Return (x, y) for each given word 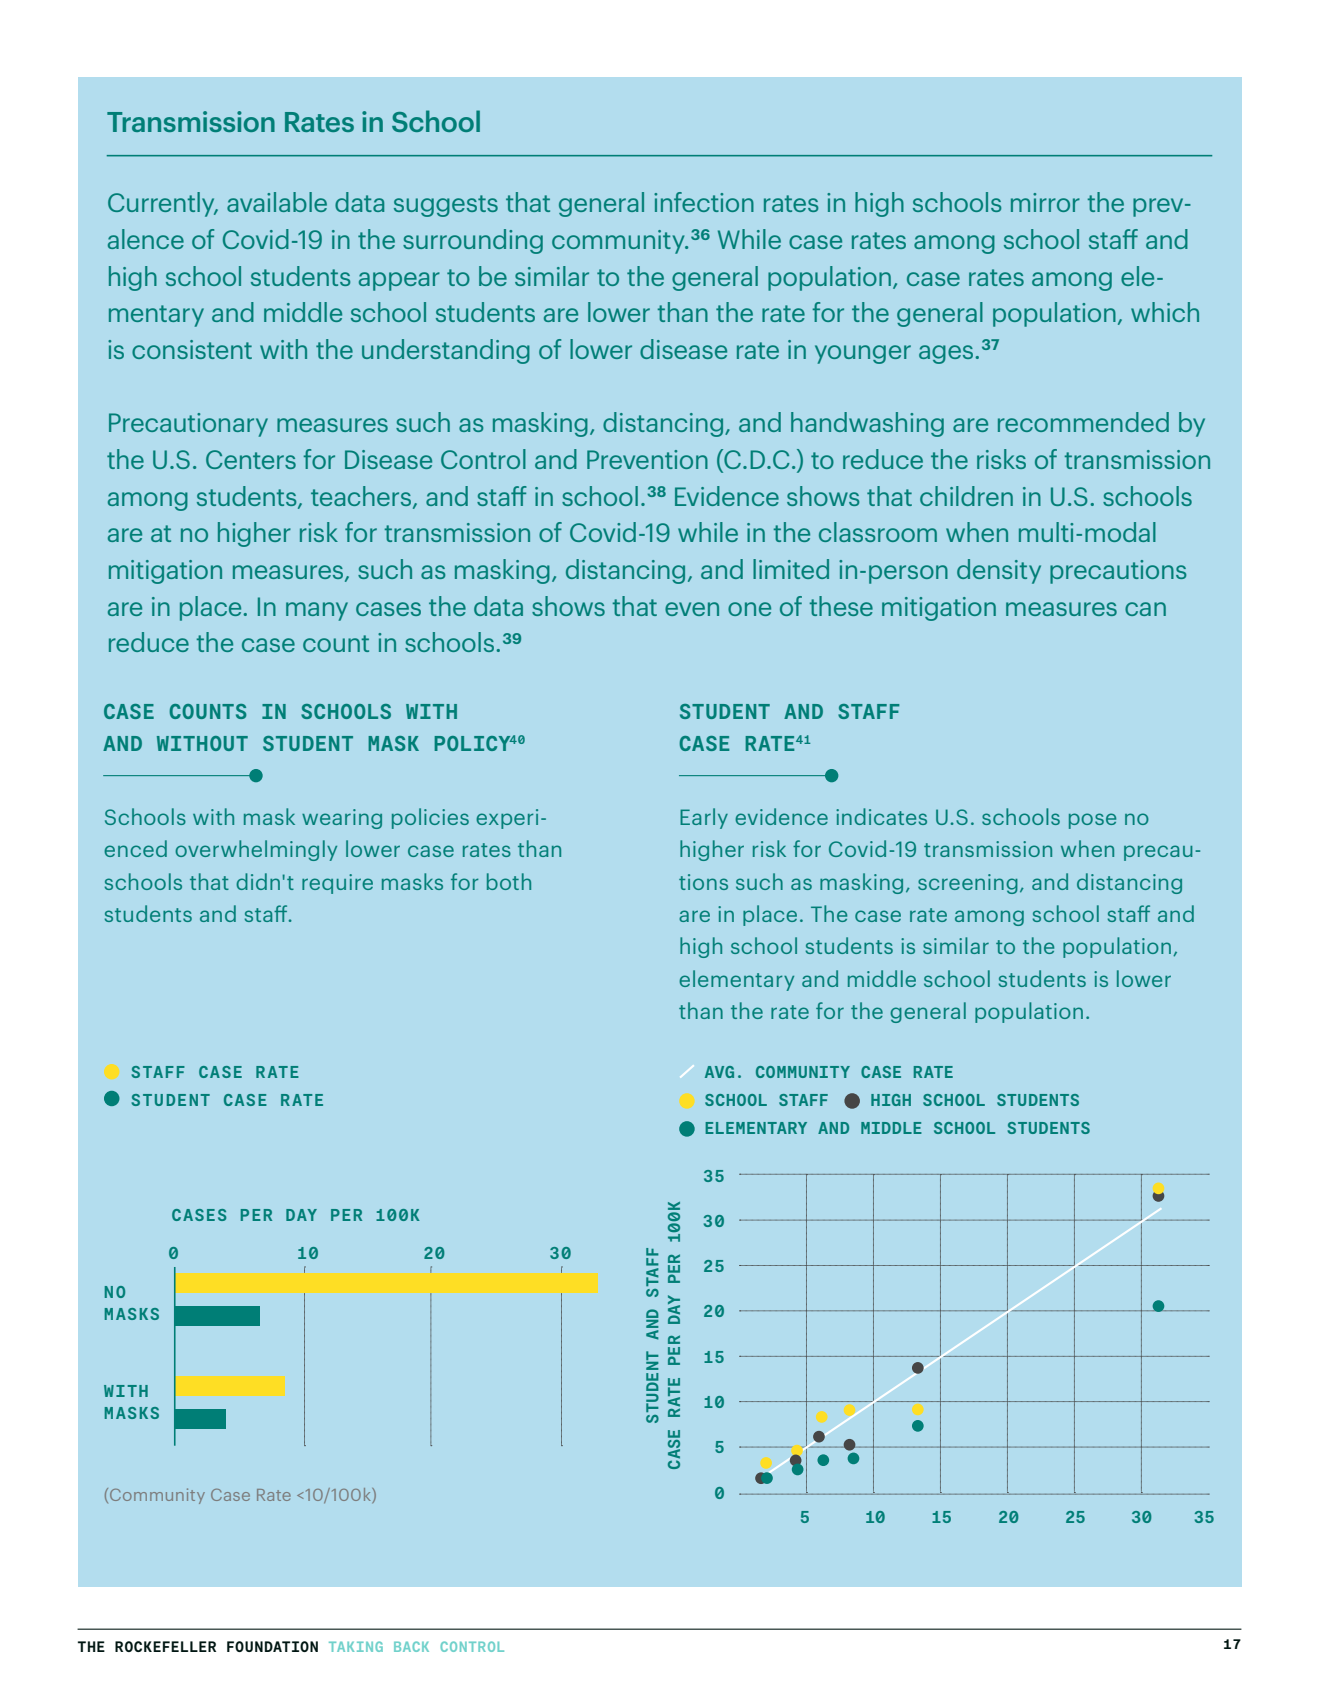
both (509, 881)
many (317, 611)
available (277, 202)
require (337, 884)
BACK (411, 1646)
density (999, 571)
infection (704, 202)
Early (704, 818)
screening (968, 884)
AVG (719, 1072)
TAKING (356, 1646)
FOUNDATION (272, 1646)
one (749, 609)
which (1165, 312)
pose (1092, 821)
